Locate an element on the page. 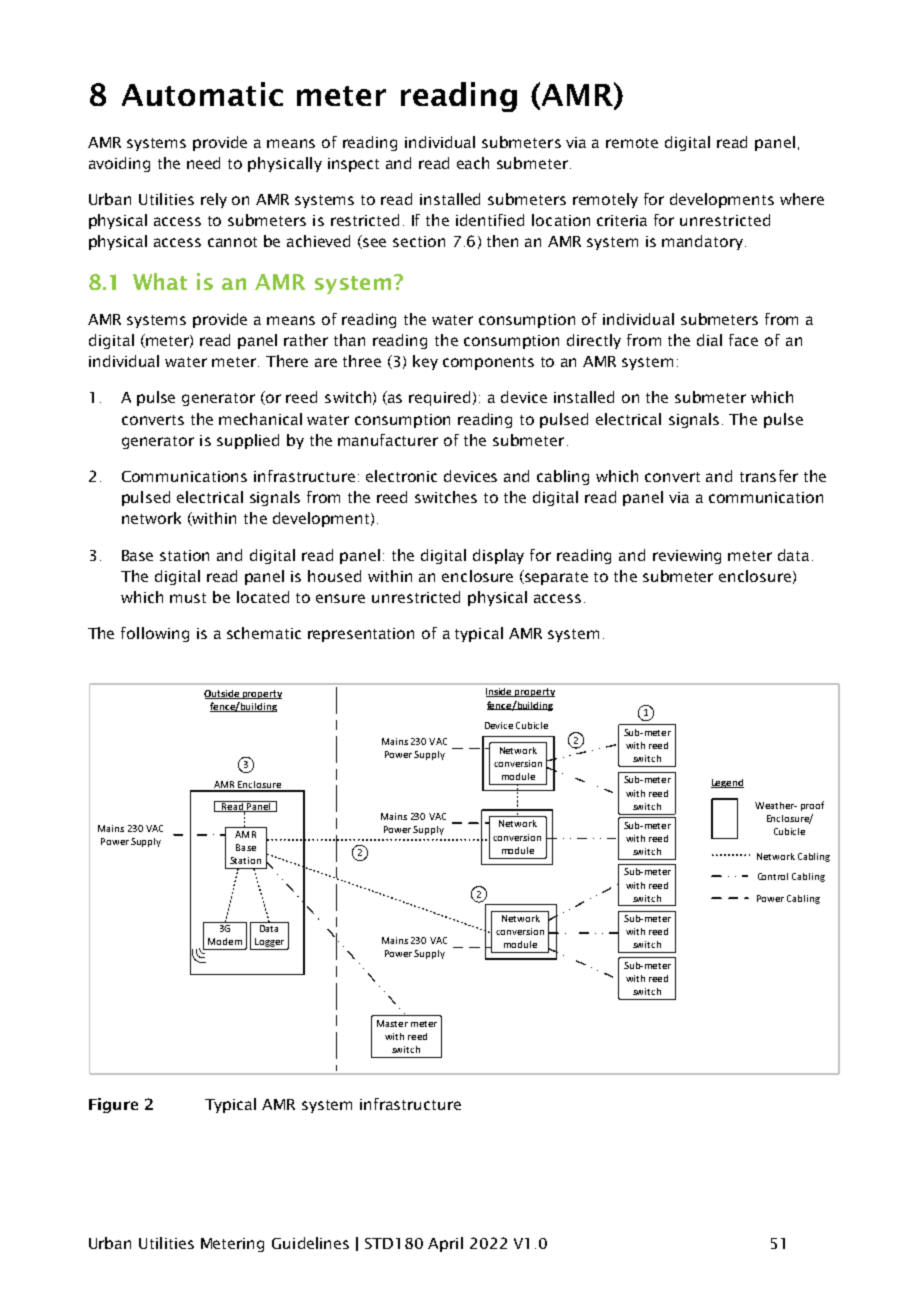 The image size is (924, 1308). Outside is located at coordinates (223, 694).
